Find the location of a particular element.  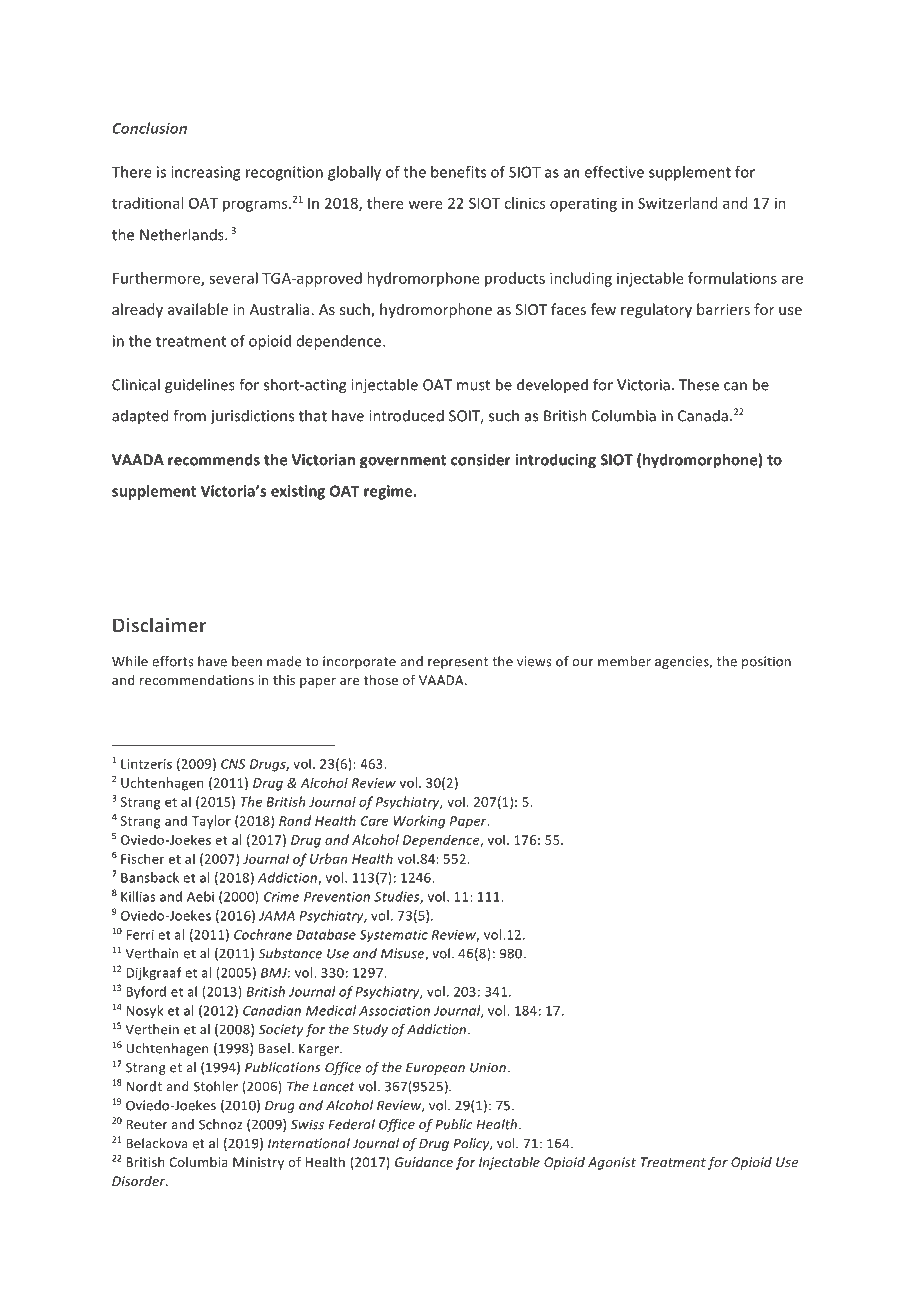

These is located at coordinates (699, 384).
